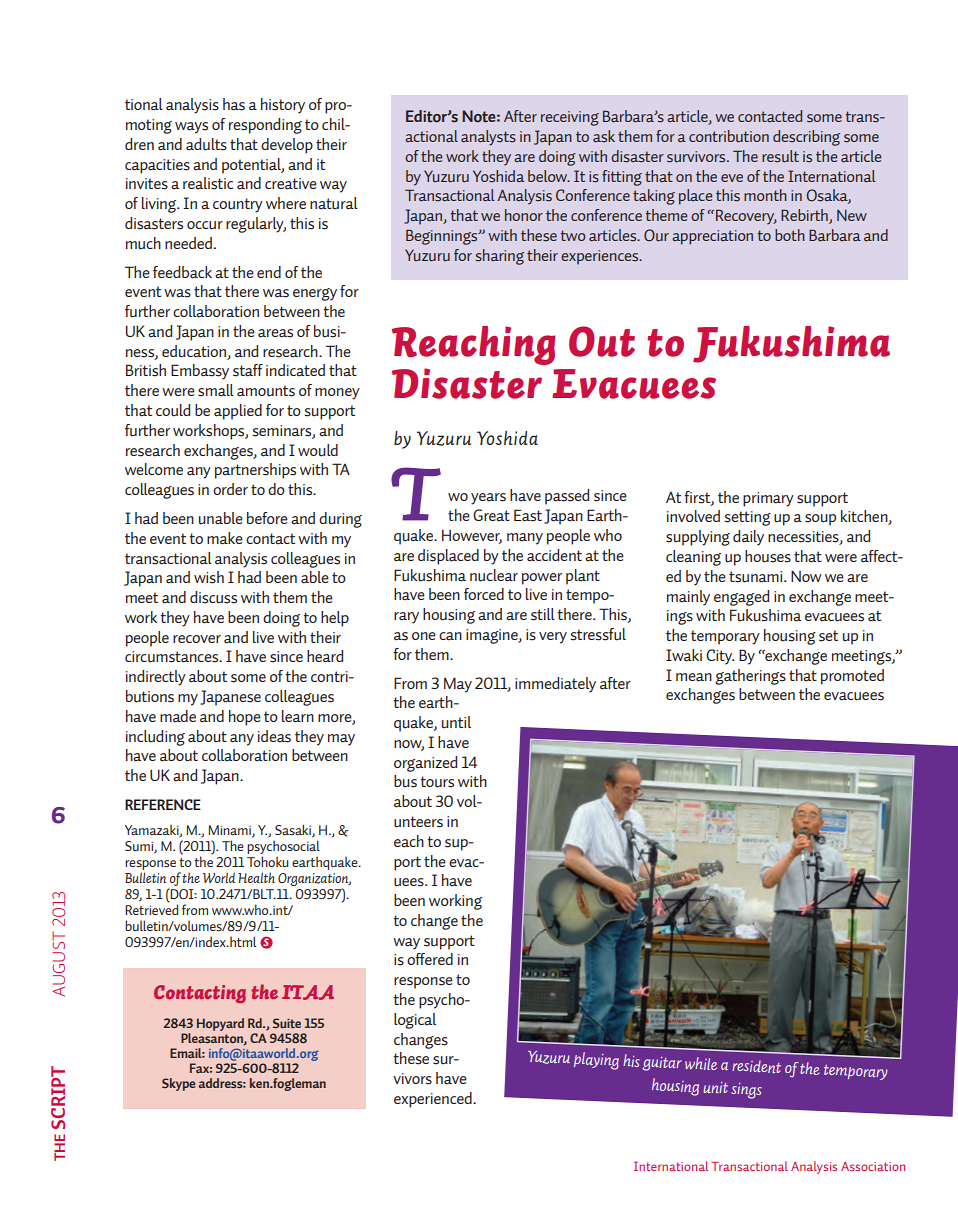 This screenshot has height=1232, width=958. What do you see at coordinates (434, 1100) in the screenshot?
I see `experienced` at bounding box center [434, 1100].
